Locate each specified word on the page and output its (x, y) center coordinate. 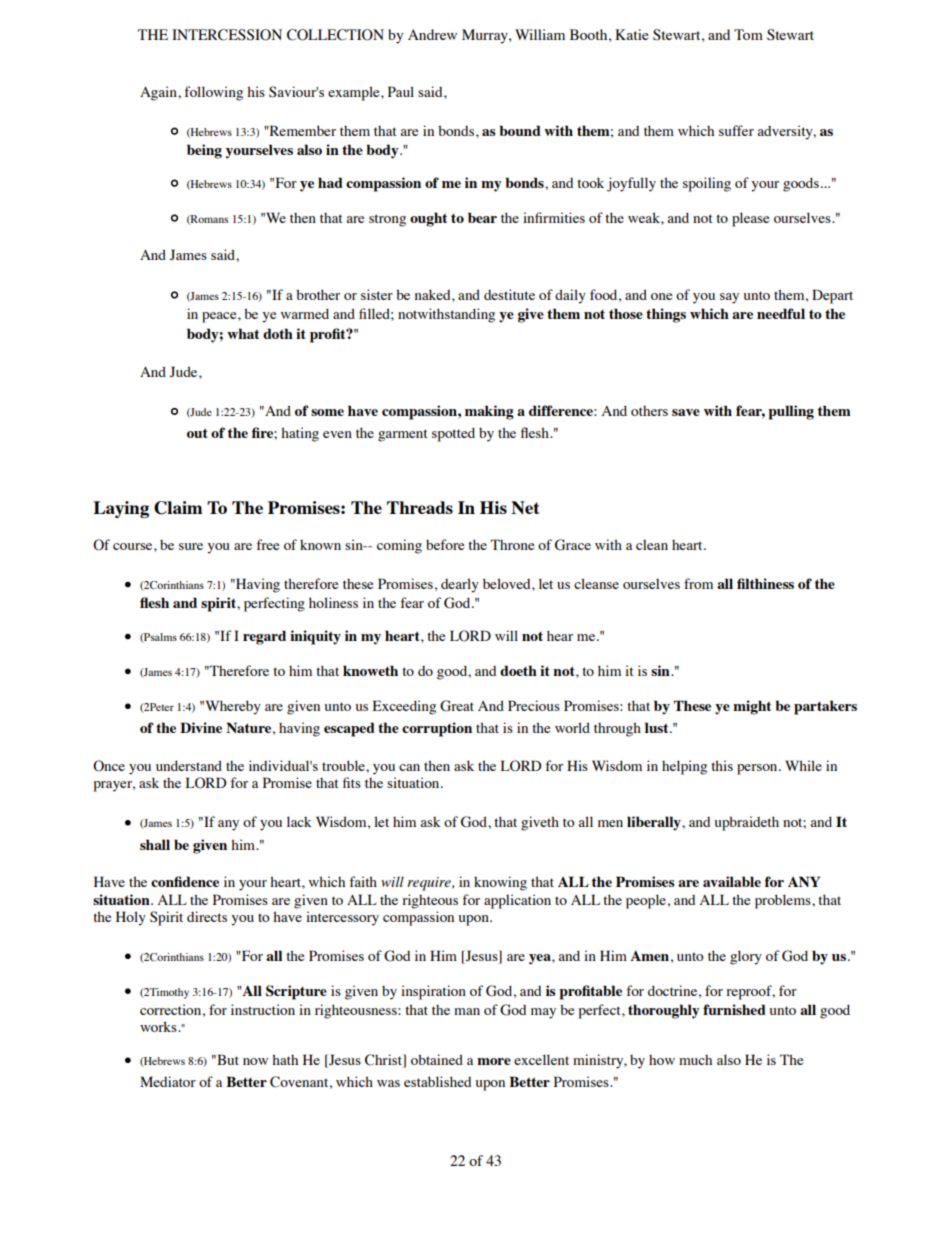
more (494, 1061)
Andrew (432, 34)
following (213, 93)
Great (457, 706)
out (197, 433)
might (752, 707)
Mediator (168, 1081)
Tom (748, 34)
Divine (201, 727)
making (489, 412)
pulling (791, 412)
